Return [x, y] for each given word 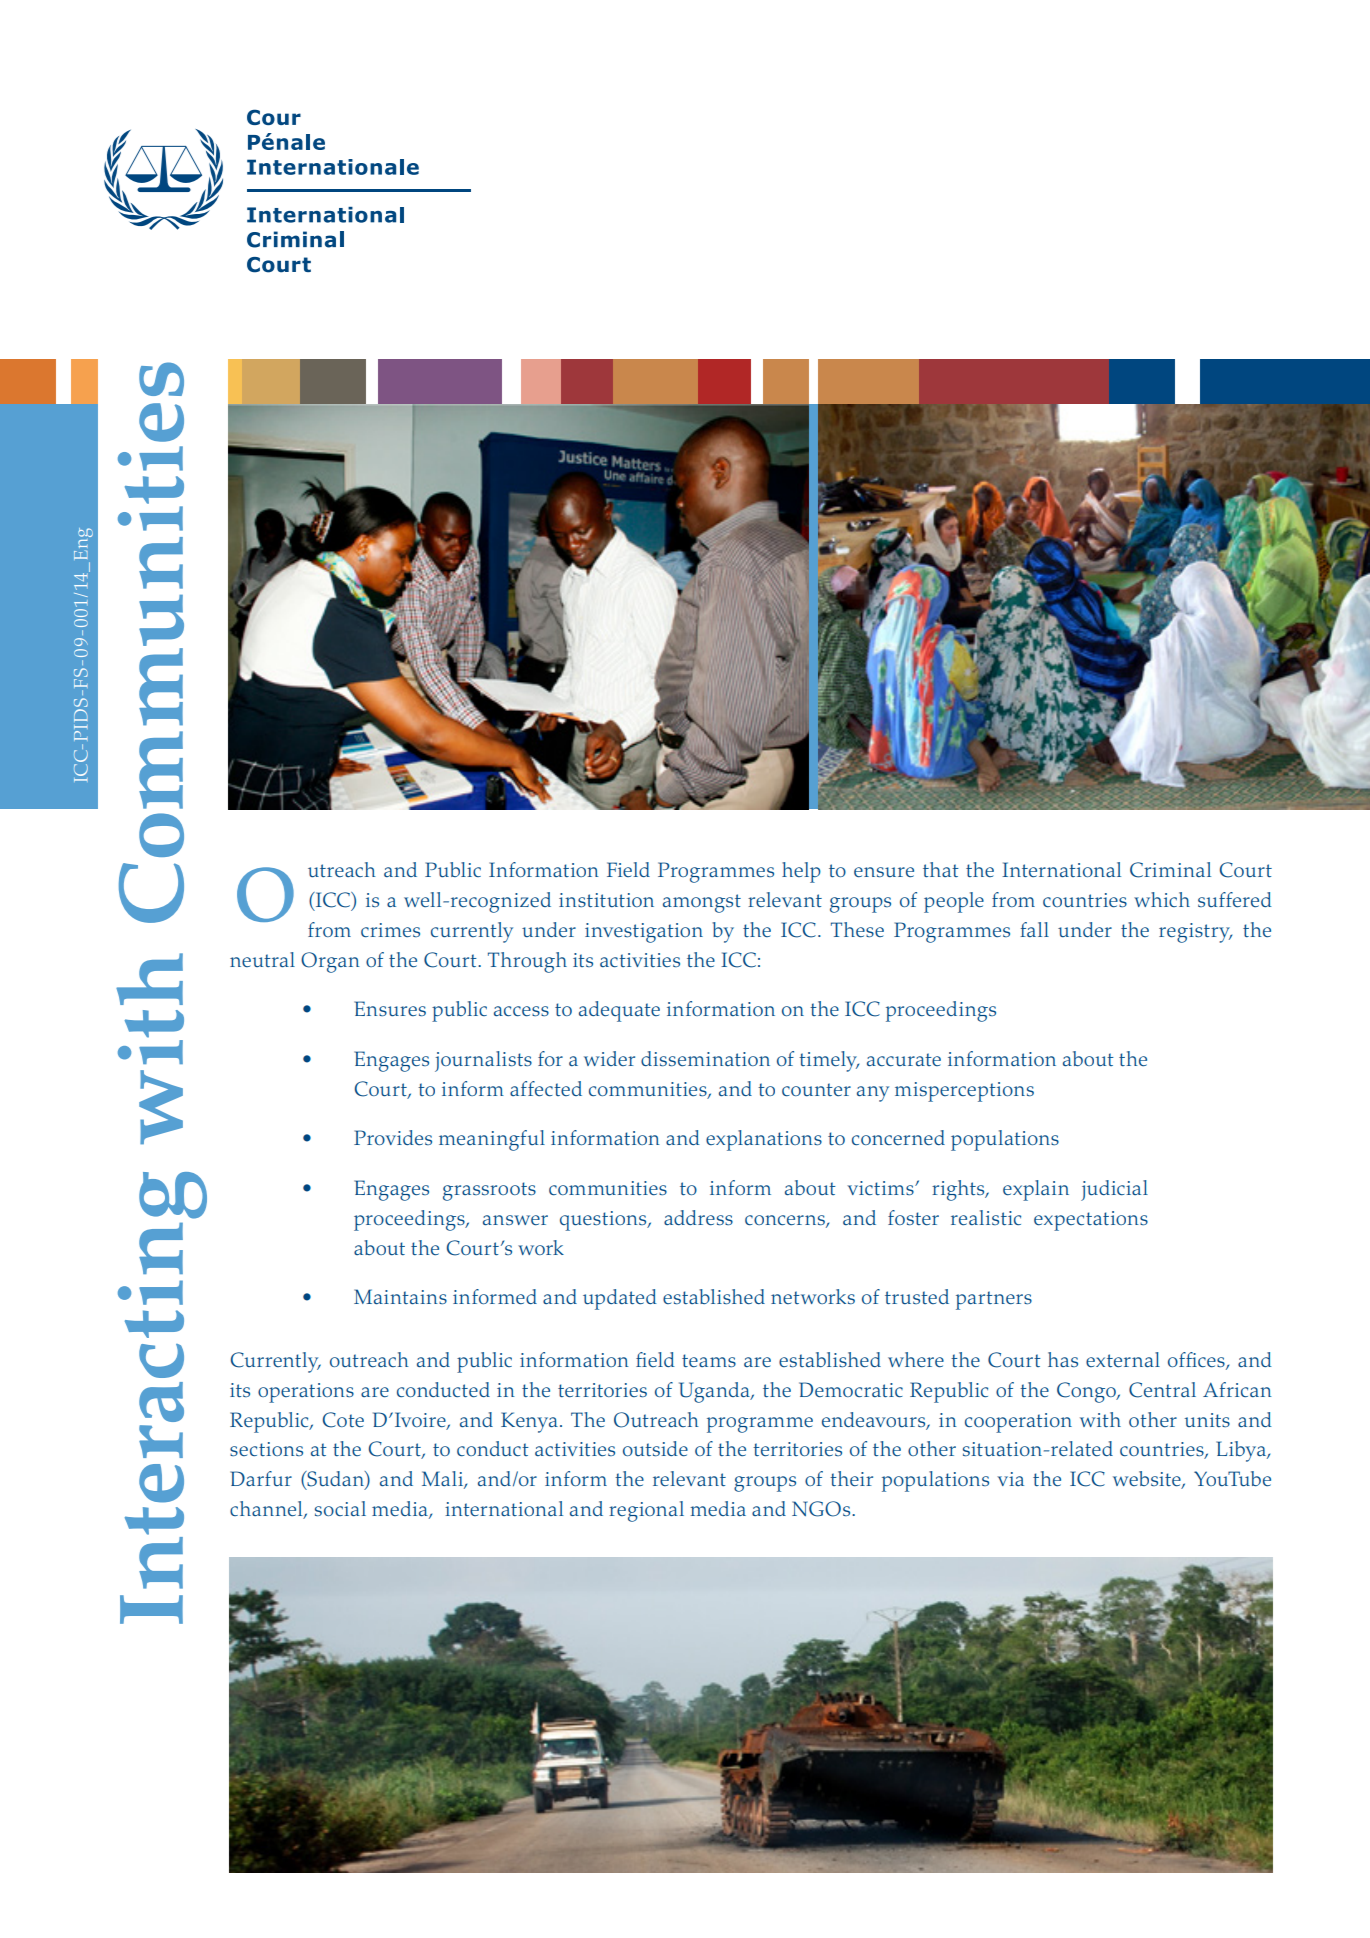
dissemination [705, 1058]
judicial [1114, 1190]
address [698, 1217]
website [1148, 1480]
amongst [702, 903]
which [1162, 899]
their [851, 1478]
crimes [390, 930]
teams [709, 1360]
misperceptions [964, 1092]
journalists [483, 1061]
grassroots [489, 1191]
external [1123, 1359]
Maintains [400, 1296]
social [340, 1508]
